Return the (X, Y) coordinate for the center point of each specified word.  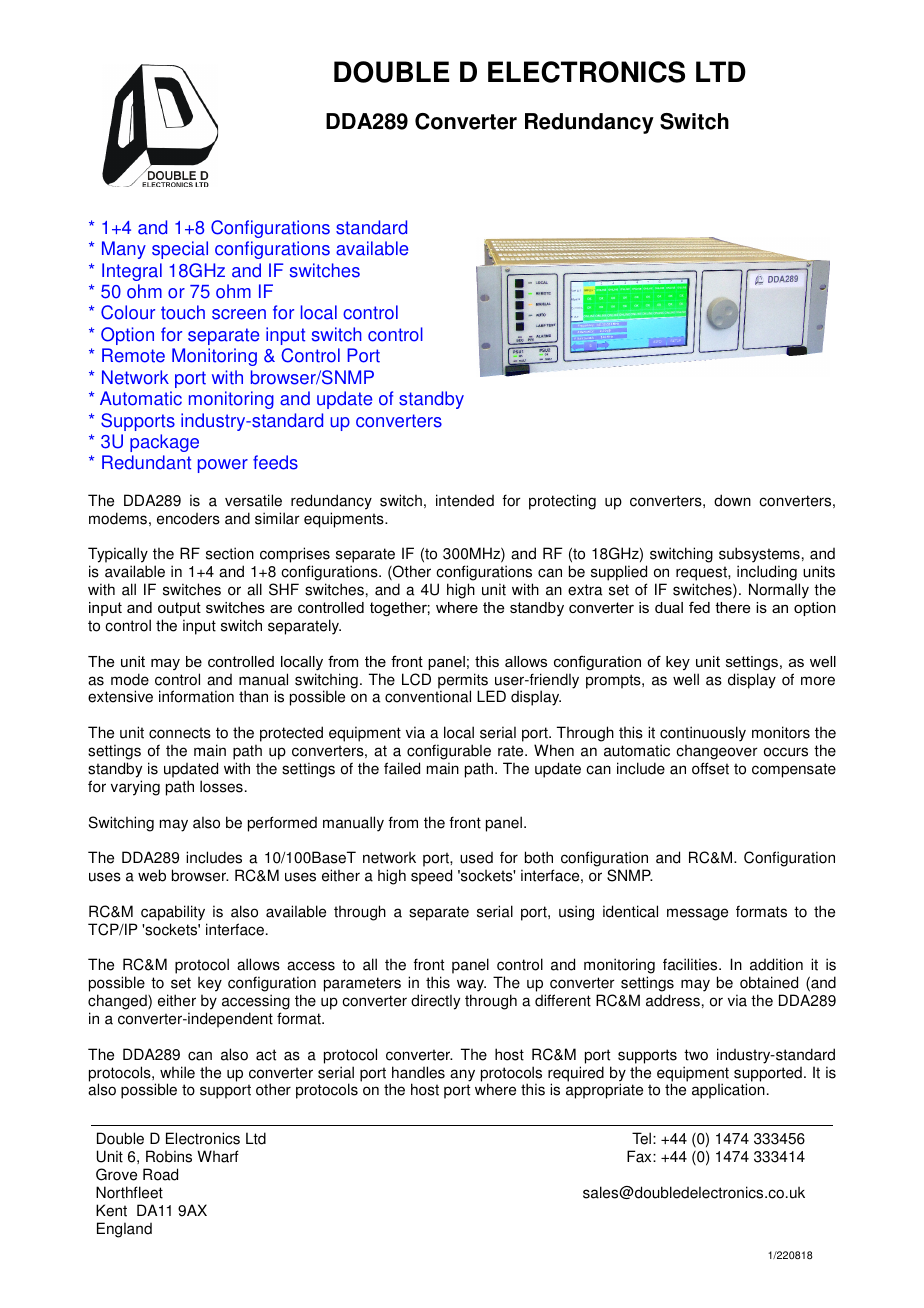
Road (160, 1174)
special (180, 250)
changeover (717, 752)
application (728, 1091)
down (732, 500)
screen (239, 314)
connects (180, 733)
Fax (640, 1156)
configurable (449, 752)
